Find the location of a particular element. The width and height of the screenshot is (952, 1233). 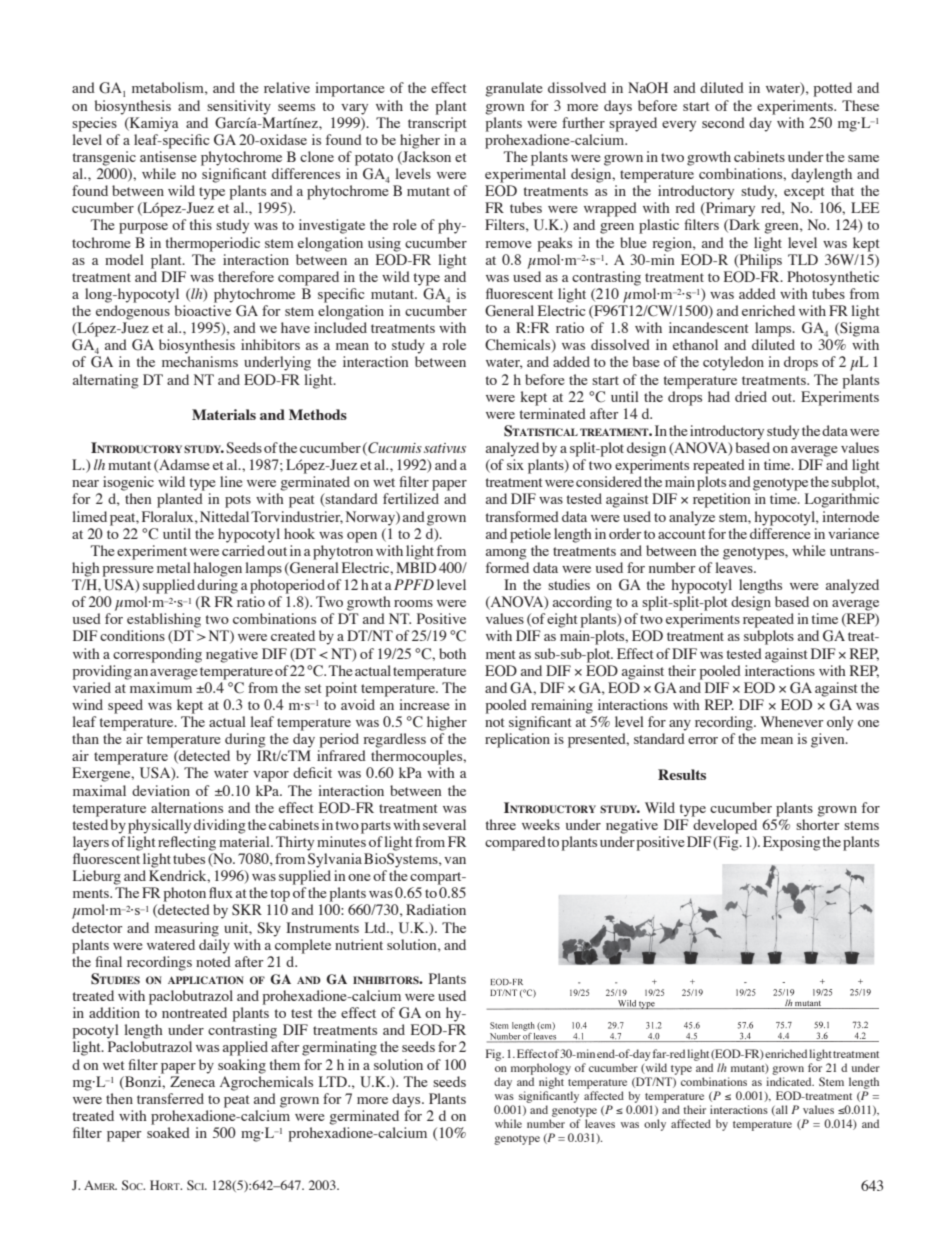

transcript is located at coordinates (437, 124).
